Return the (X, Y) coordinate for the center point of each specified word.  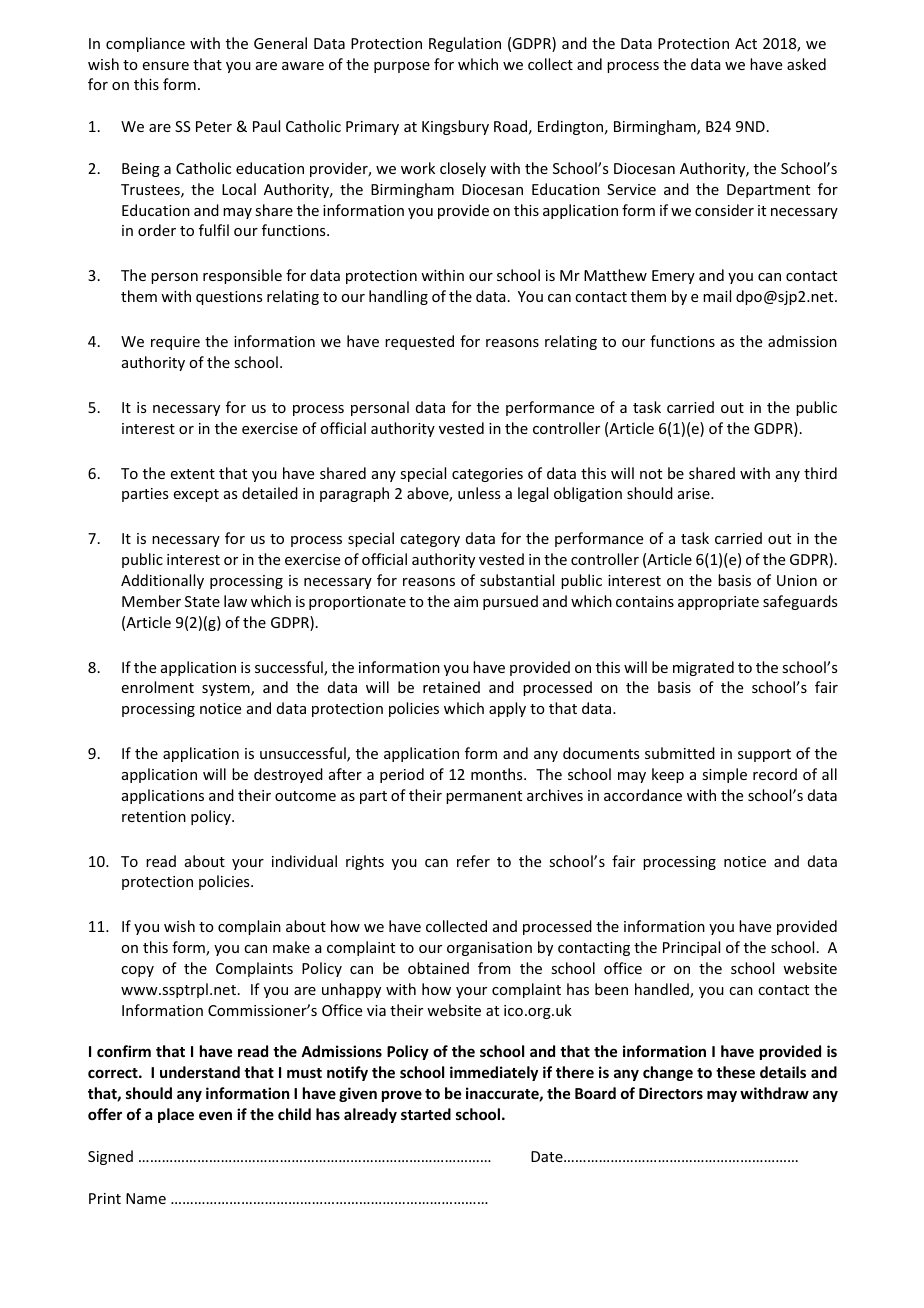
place (176, 1115)
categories (487, 475)
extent (193, 474)
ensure (166, 66)
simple (724, 775)
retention (154, 816)
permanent (484, 797)
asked (806, 64)
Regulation (465, 44)
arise (695, 493)
